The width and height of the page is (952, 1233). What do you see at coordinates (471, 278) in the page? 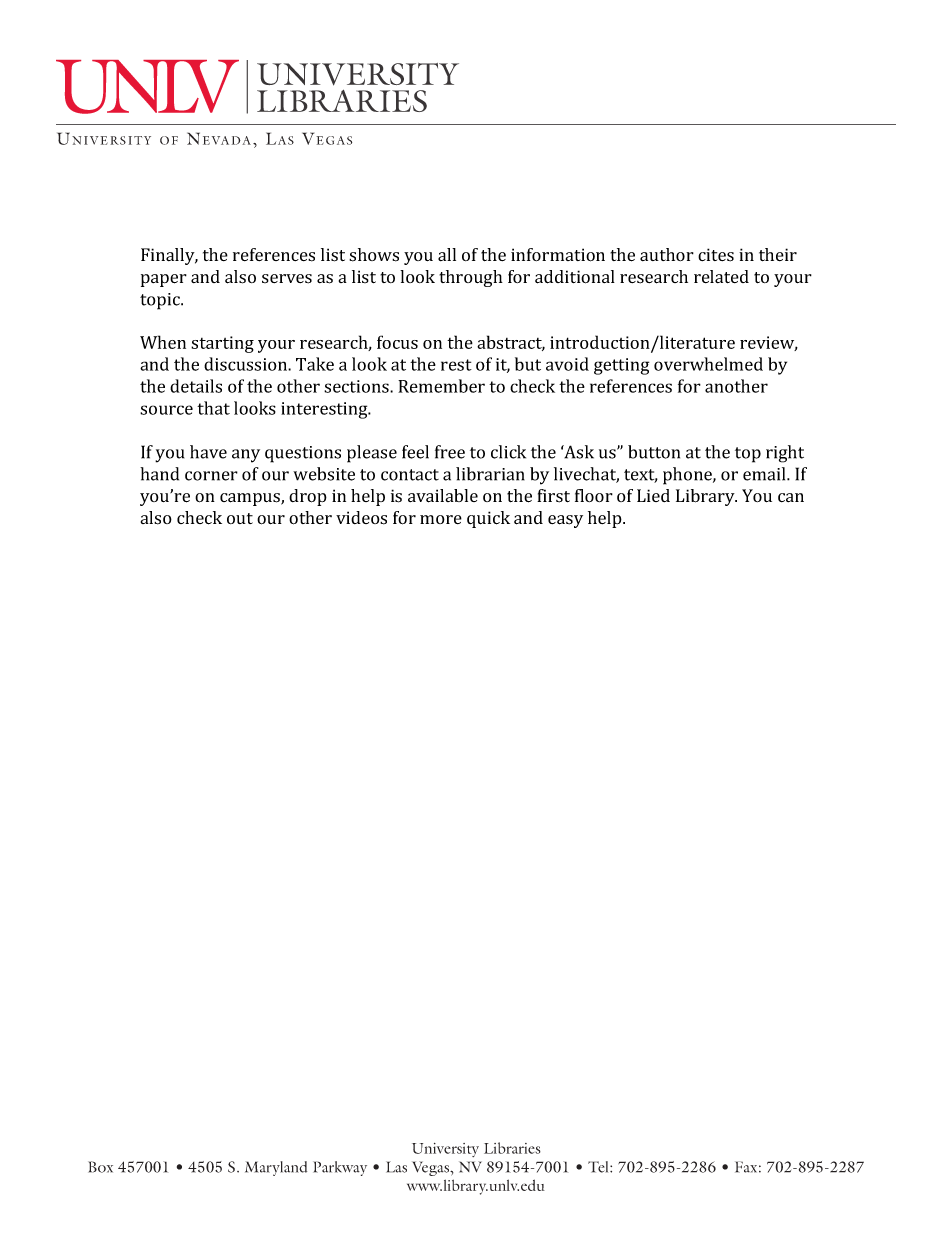
I see `through` at bounding box center [471, 278].
